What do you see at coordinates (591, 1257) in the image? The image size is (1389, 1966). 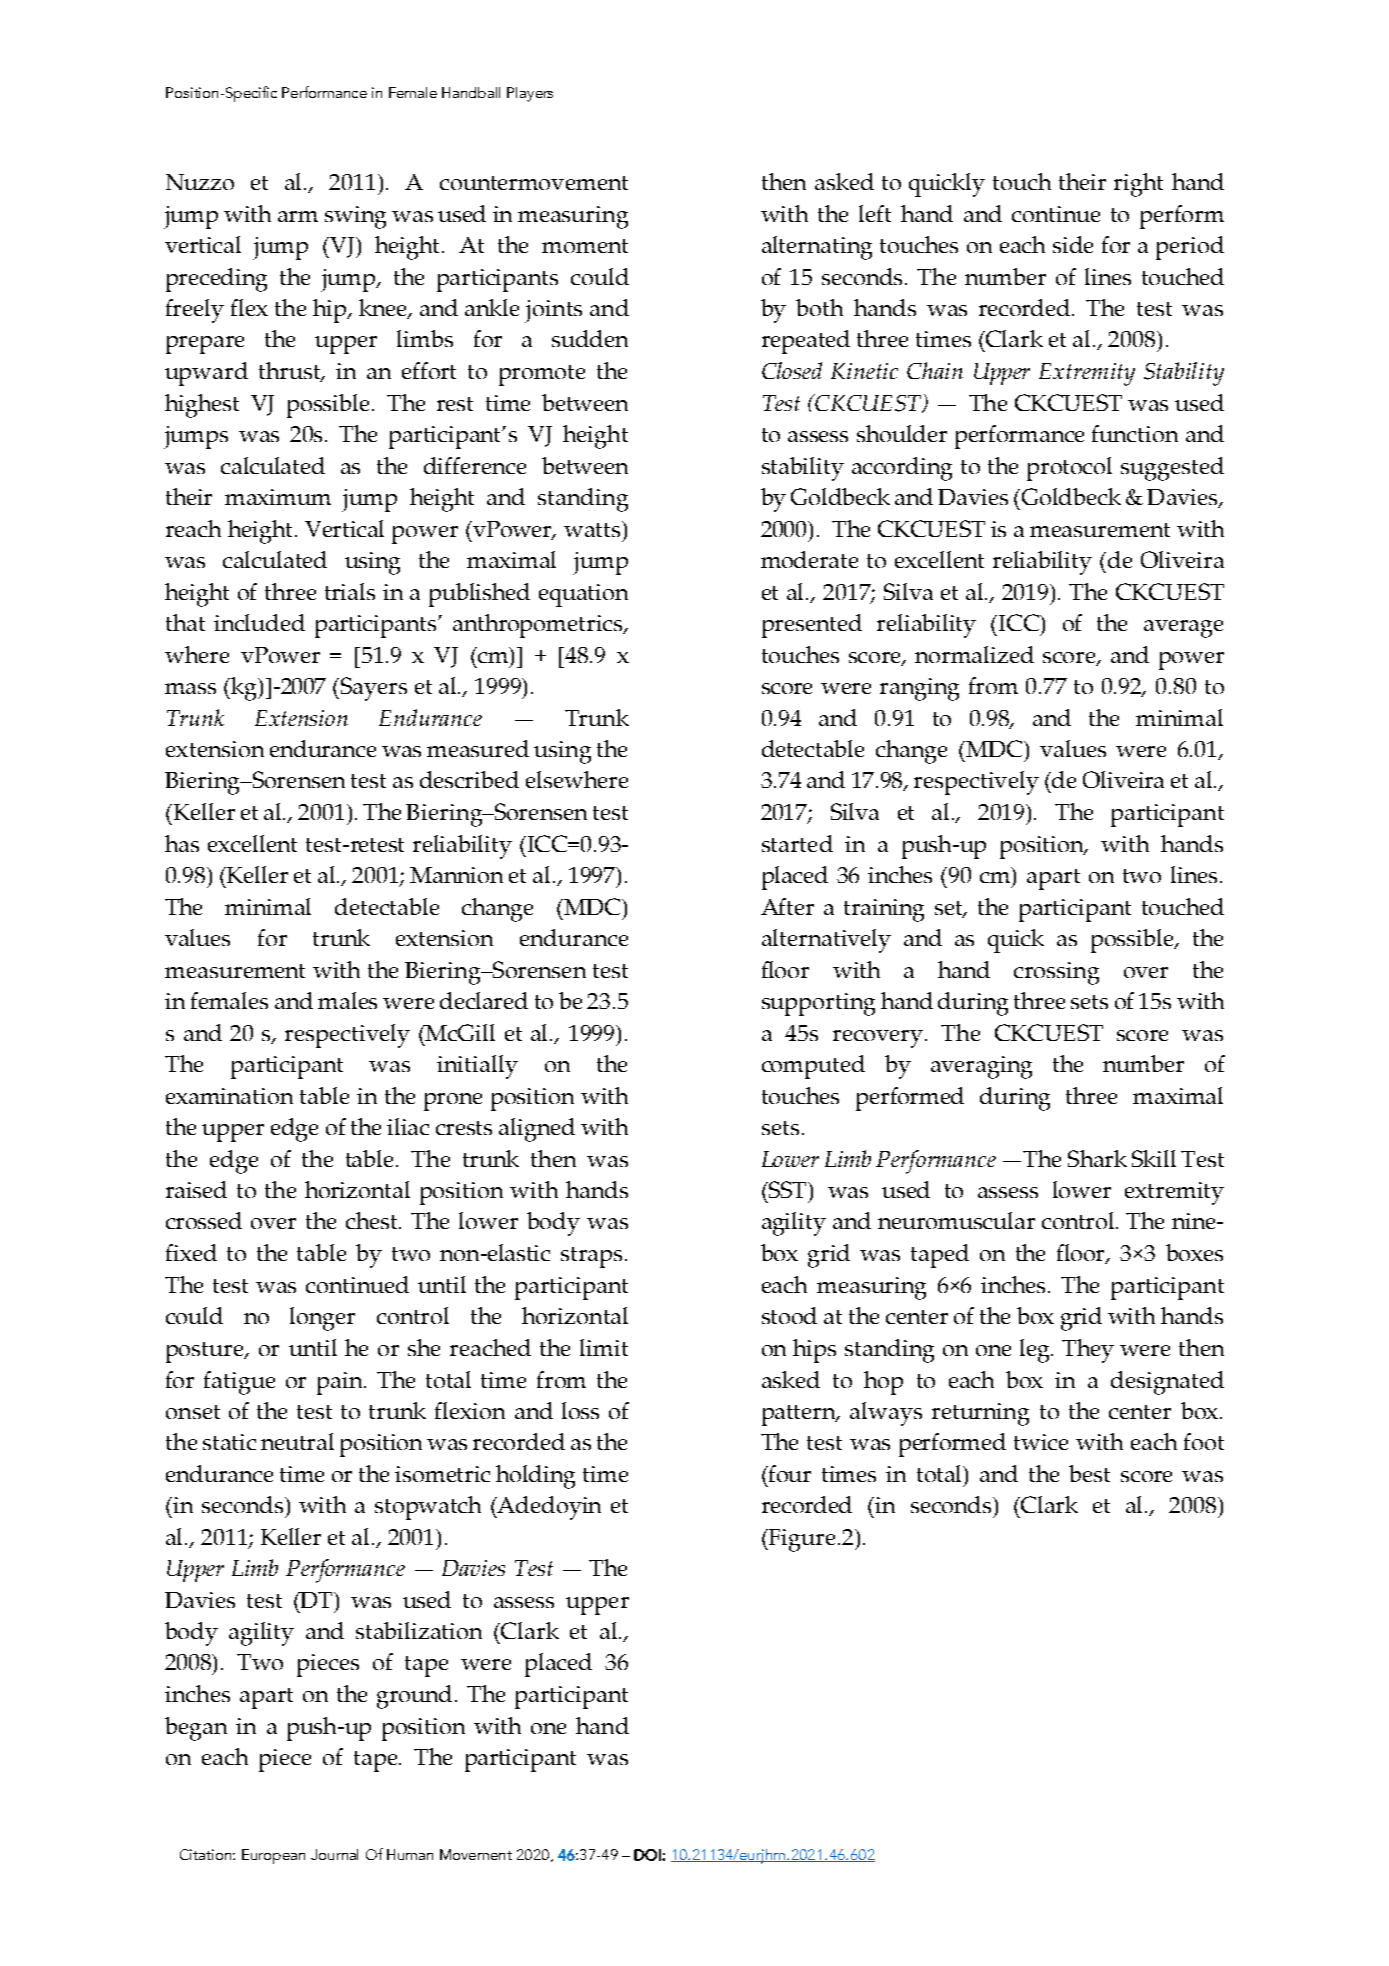 I see `straps` at bounding box center [591, 1257].
